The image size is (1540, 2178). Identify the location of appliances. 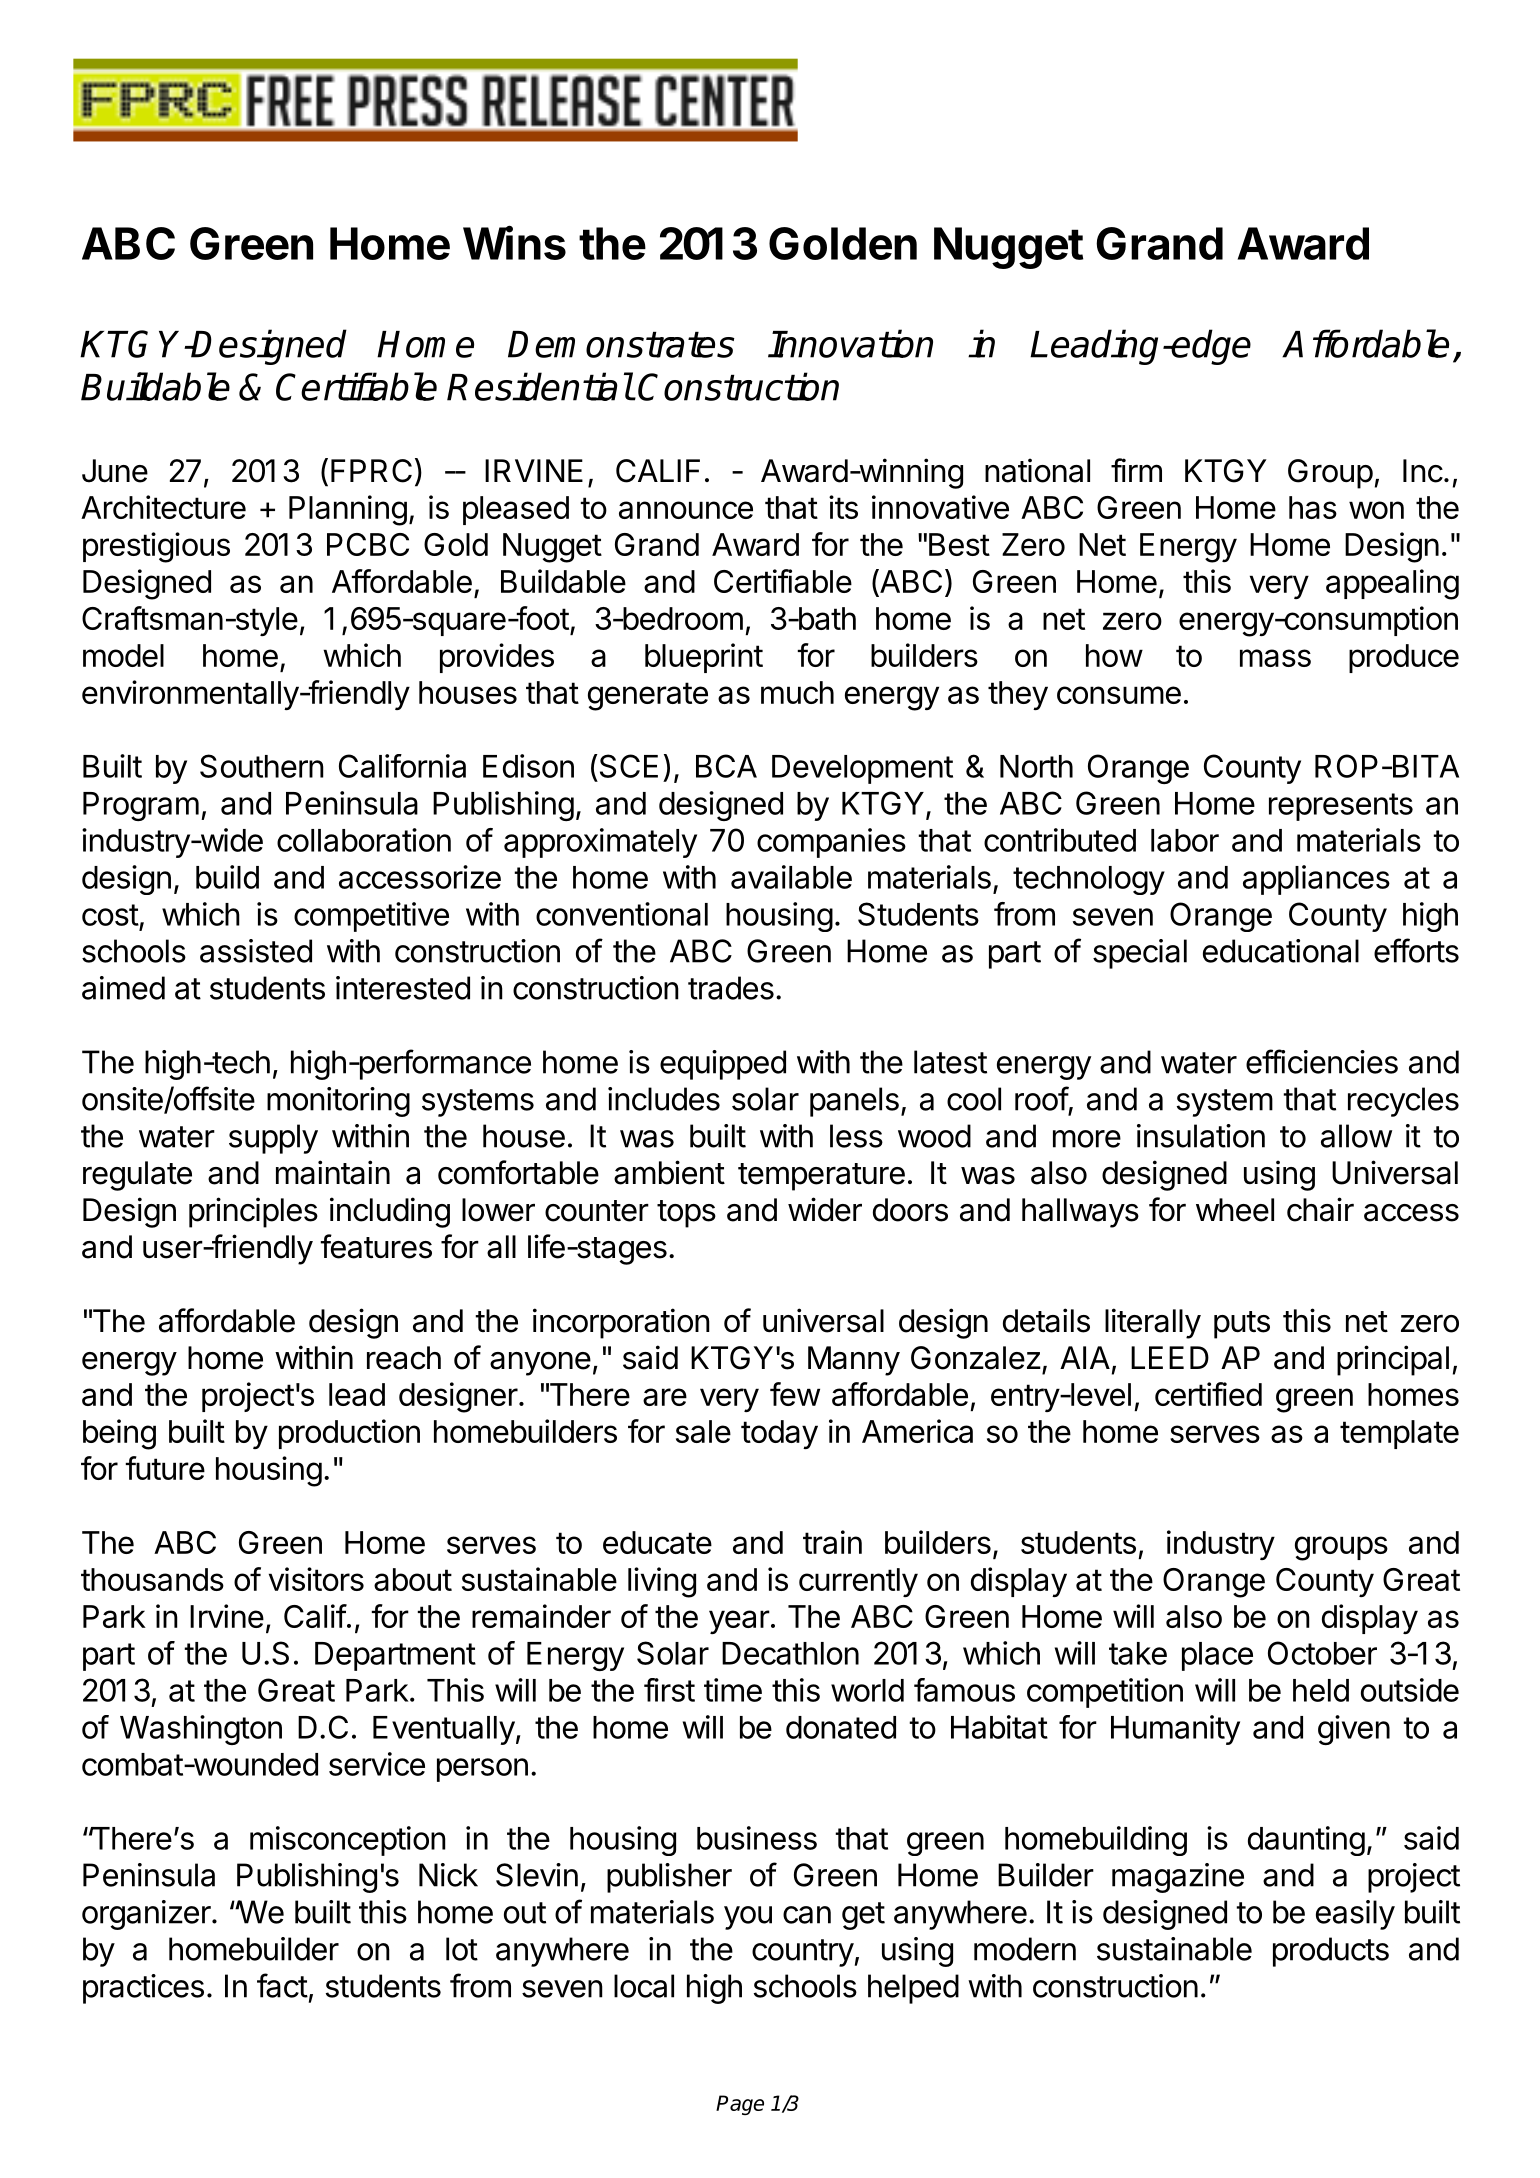
(1316, 880).
